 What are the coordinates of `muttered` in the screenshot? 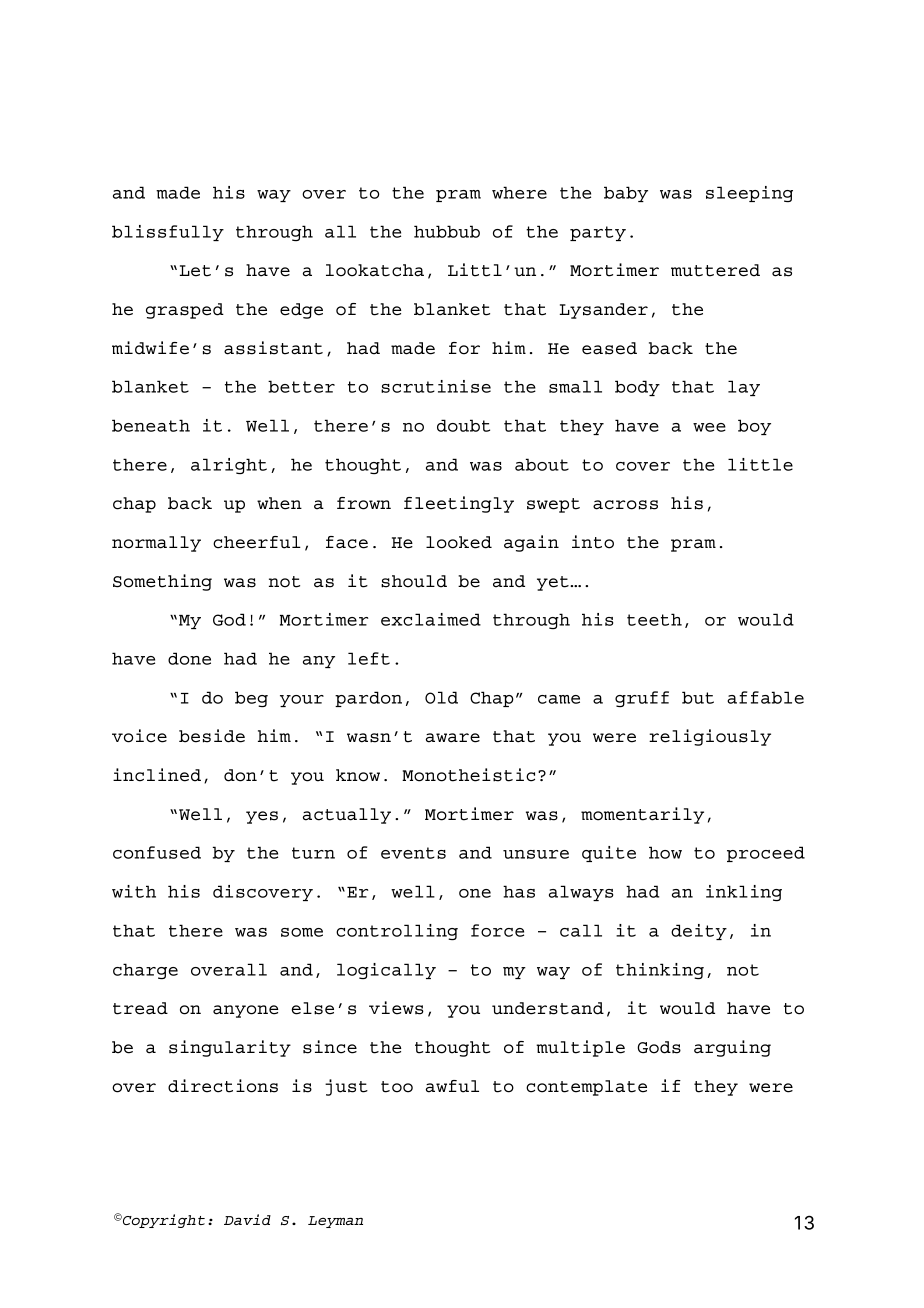 It's located at (715, 270).
